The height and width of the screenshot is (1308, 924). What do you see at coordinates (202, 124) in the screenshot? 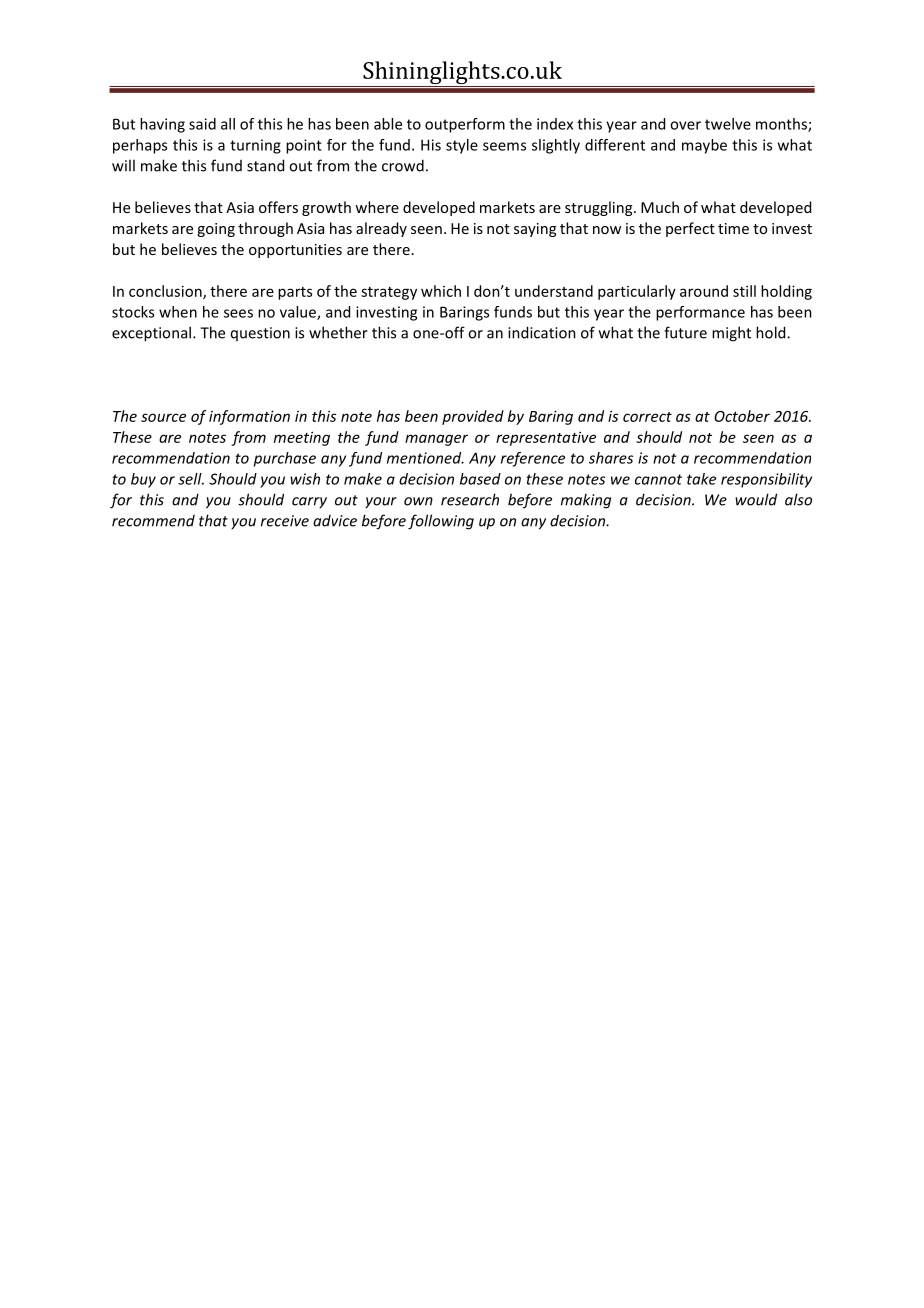
I see `said` at bounding box center [202, 124].
